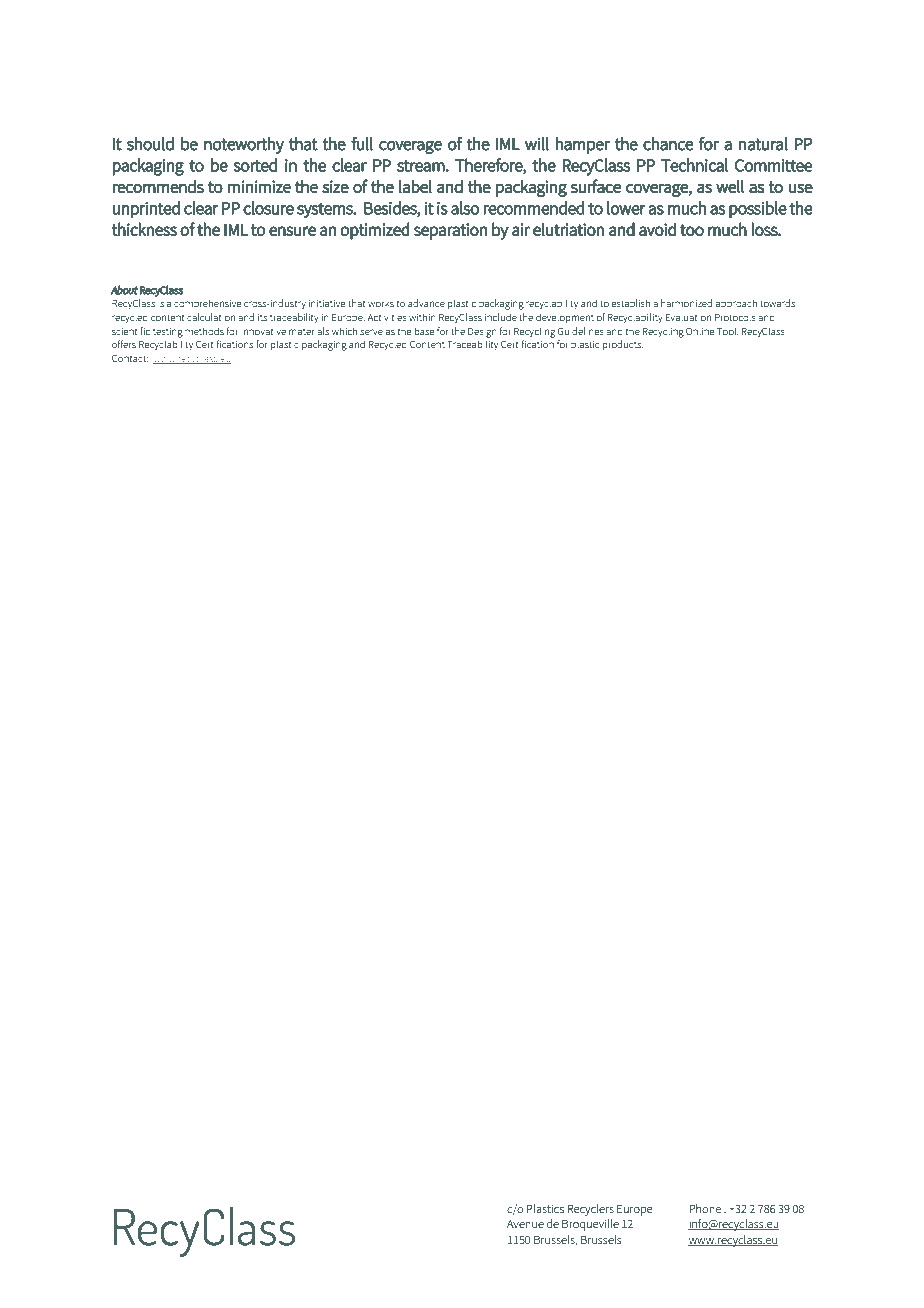  Describe the element at coordinates (730, 186) in the screenshot. I see `well` at that location.
